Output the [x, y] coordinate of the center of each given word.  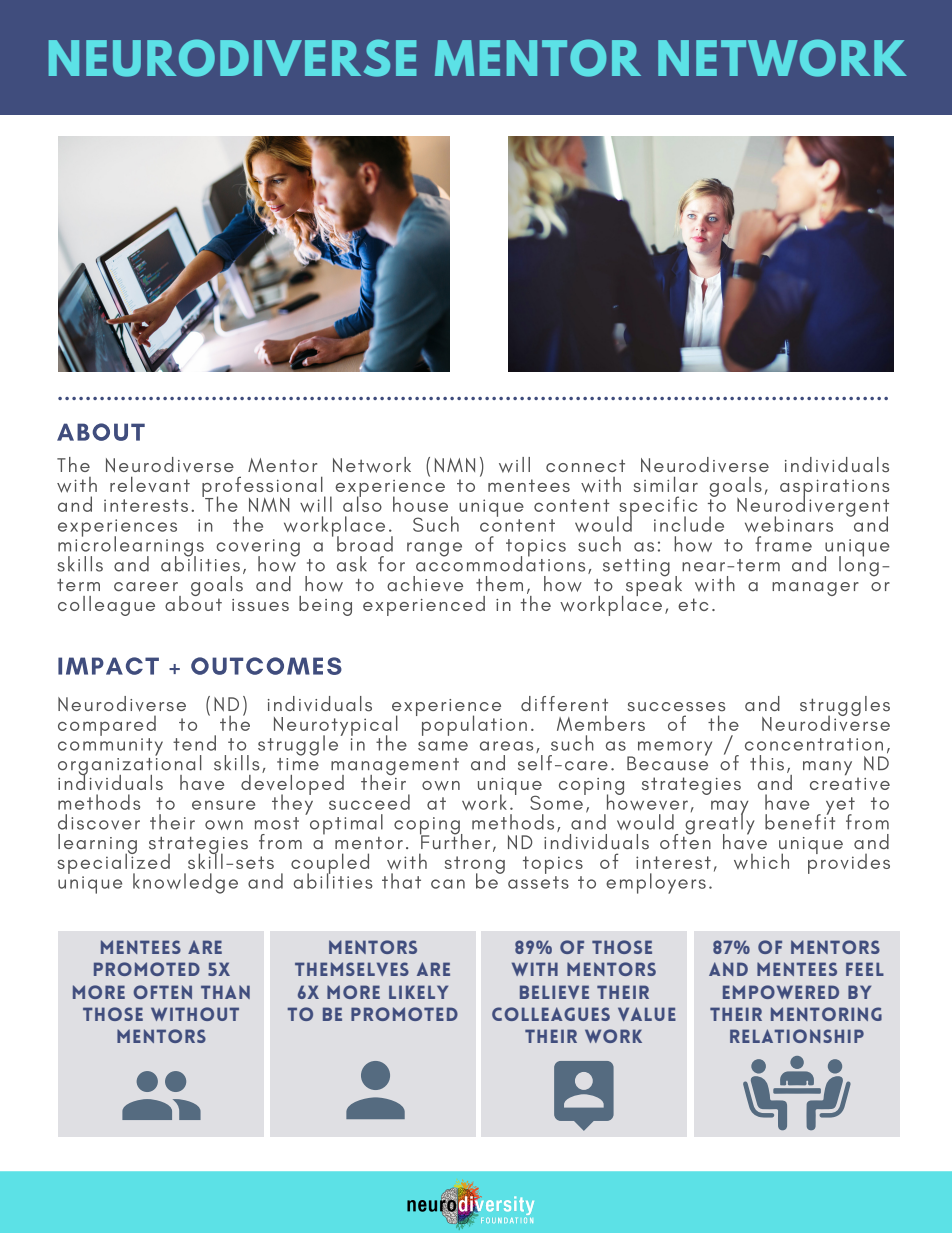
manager [815, 589]
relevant [150, 484]
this [767, 763]
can [448, 884]
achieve [425, 584]
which [761, 861]
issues [260, 605]
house [420, 504]
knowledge [185, 883]
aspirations [835, 489]
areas [506, 746]
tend [194, 743]
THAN [225, 992]
